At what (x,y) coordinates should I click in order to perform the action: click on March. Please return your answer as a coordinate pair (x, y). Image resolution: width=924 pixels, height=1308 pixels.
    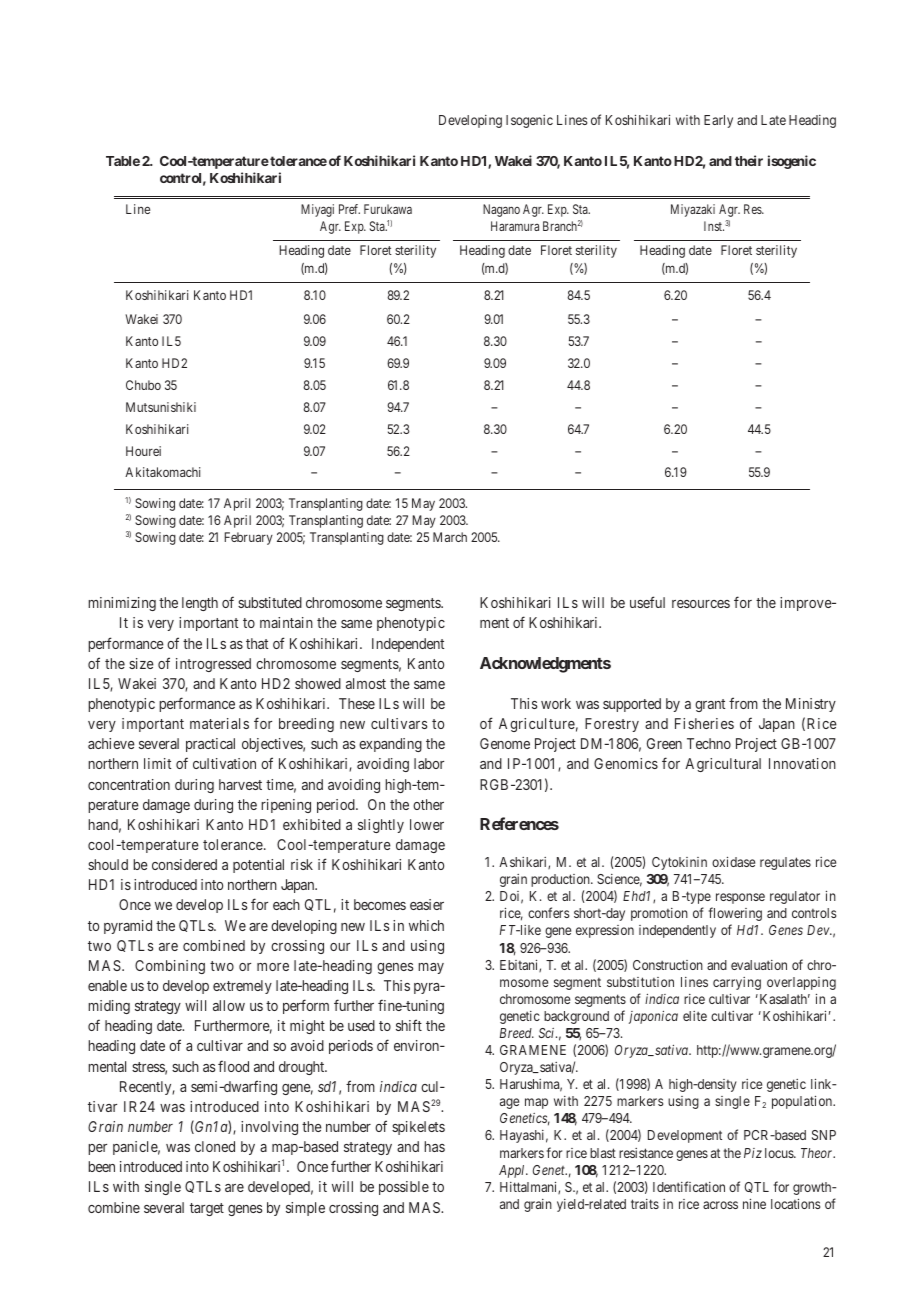
    Looking at the image, I should click on (450, 537).
